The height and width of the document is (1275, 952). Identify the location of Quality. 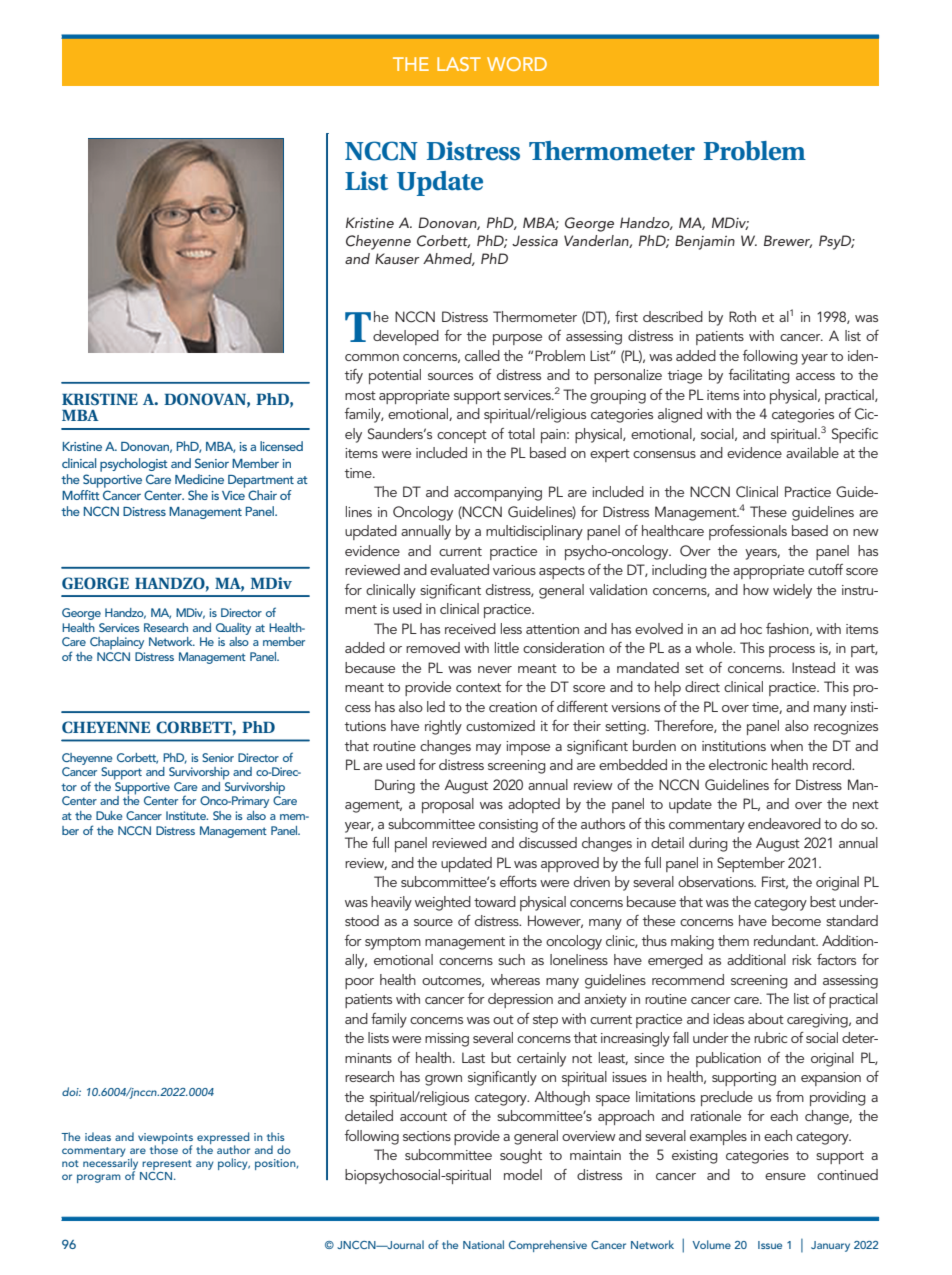
(233, 629).
